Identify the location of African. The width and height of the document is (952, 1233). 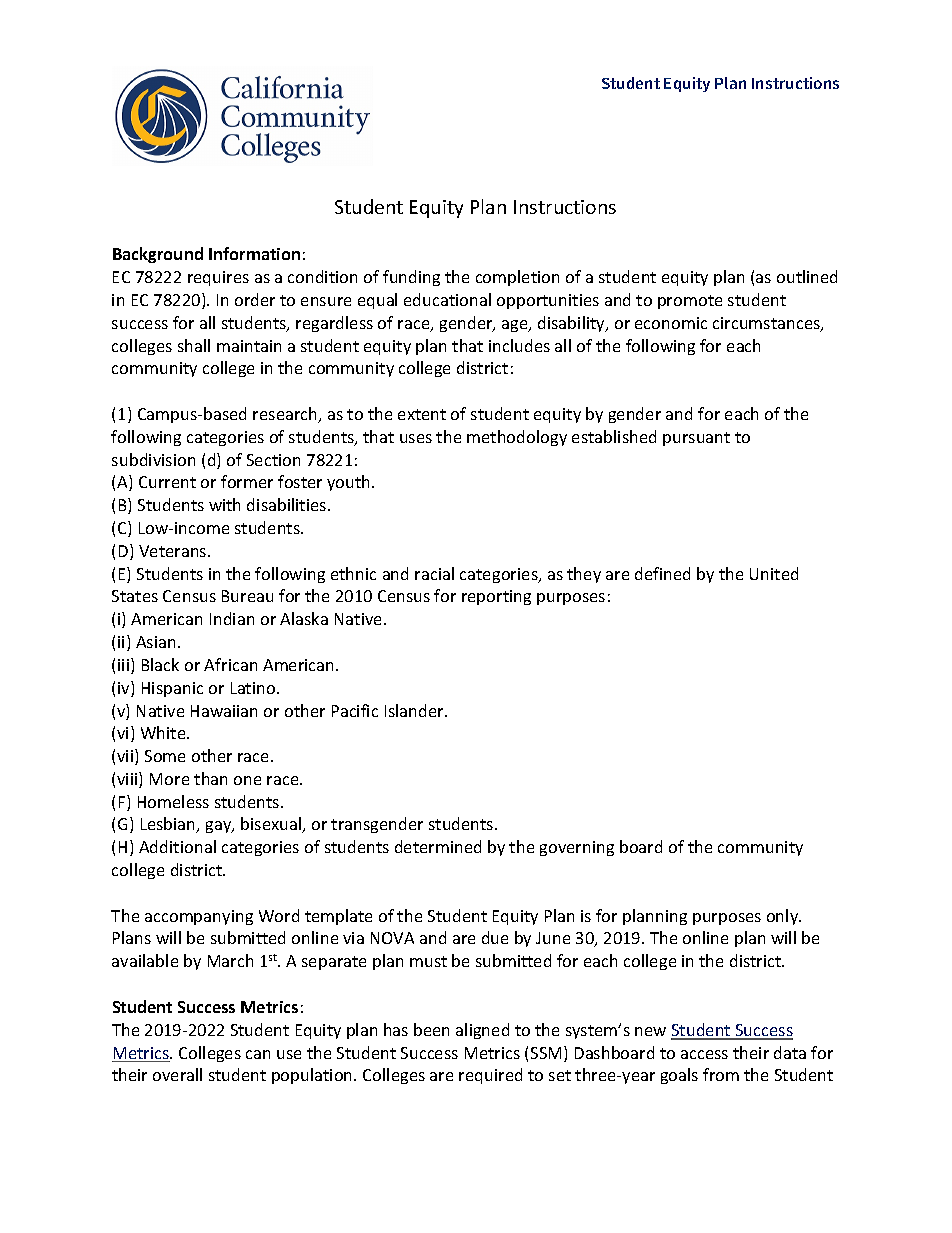
(230, 664).
